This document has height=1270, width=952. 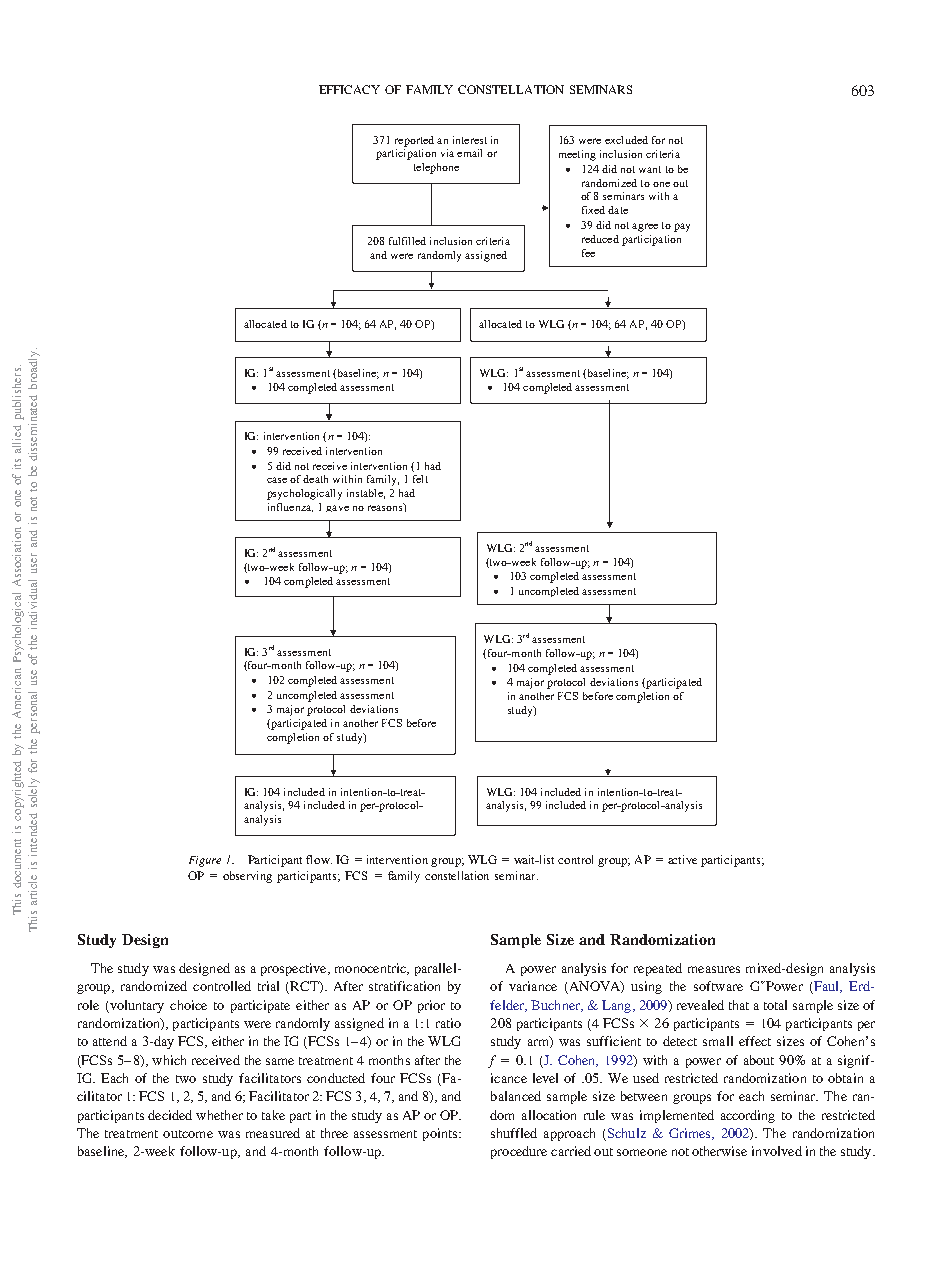 What do you see at coordinates (277, 480) in the document?
I see `case` at bounding box center [277, 480].
